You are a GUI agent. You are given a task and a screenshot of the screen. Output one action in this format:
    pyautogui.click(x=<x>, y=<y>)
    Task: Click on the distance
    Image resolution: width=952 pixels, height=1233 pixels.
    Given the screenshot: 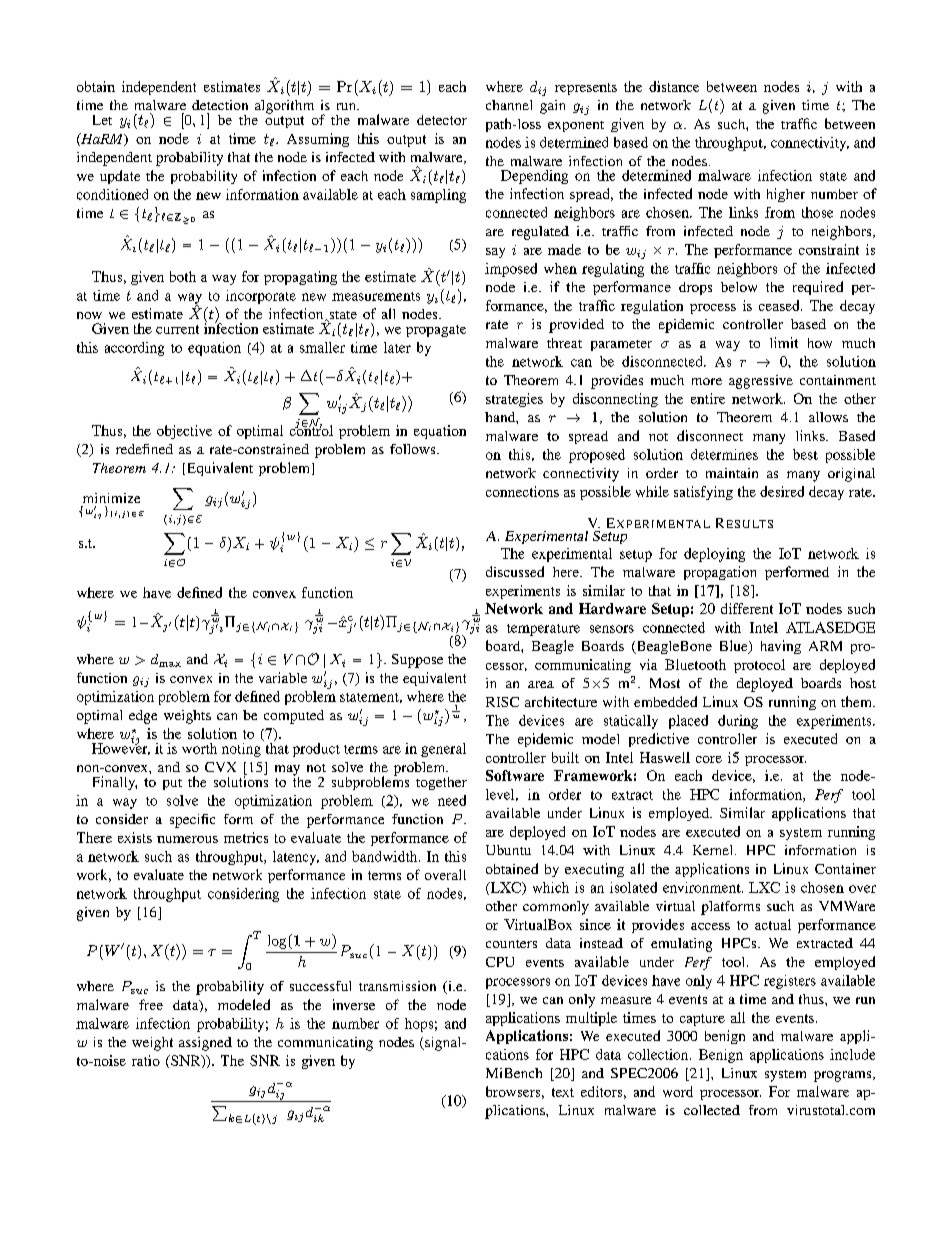 What is the action you would take?
    pyautogui.click(x=674, y=86)
